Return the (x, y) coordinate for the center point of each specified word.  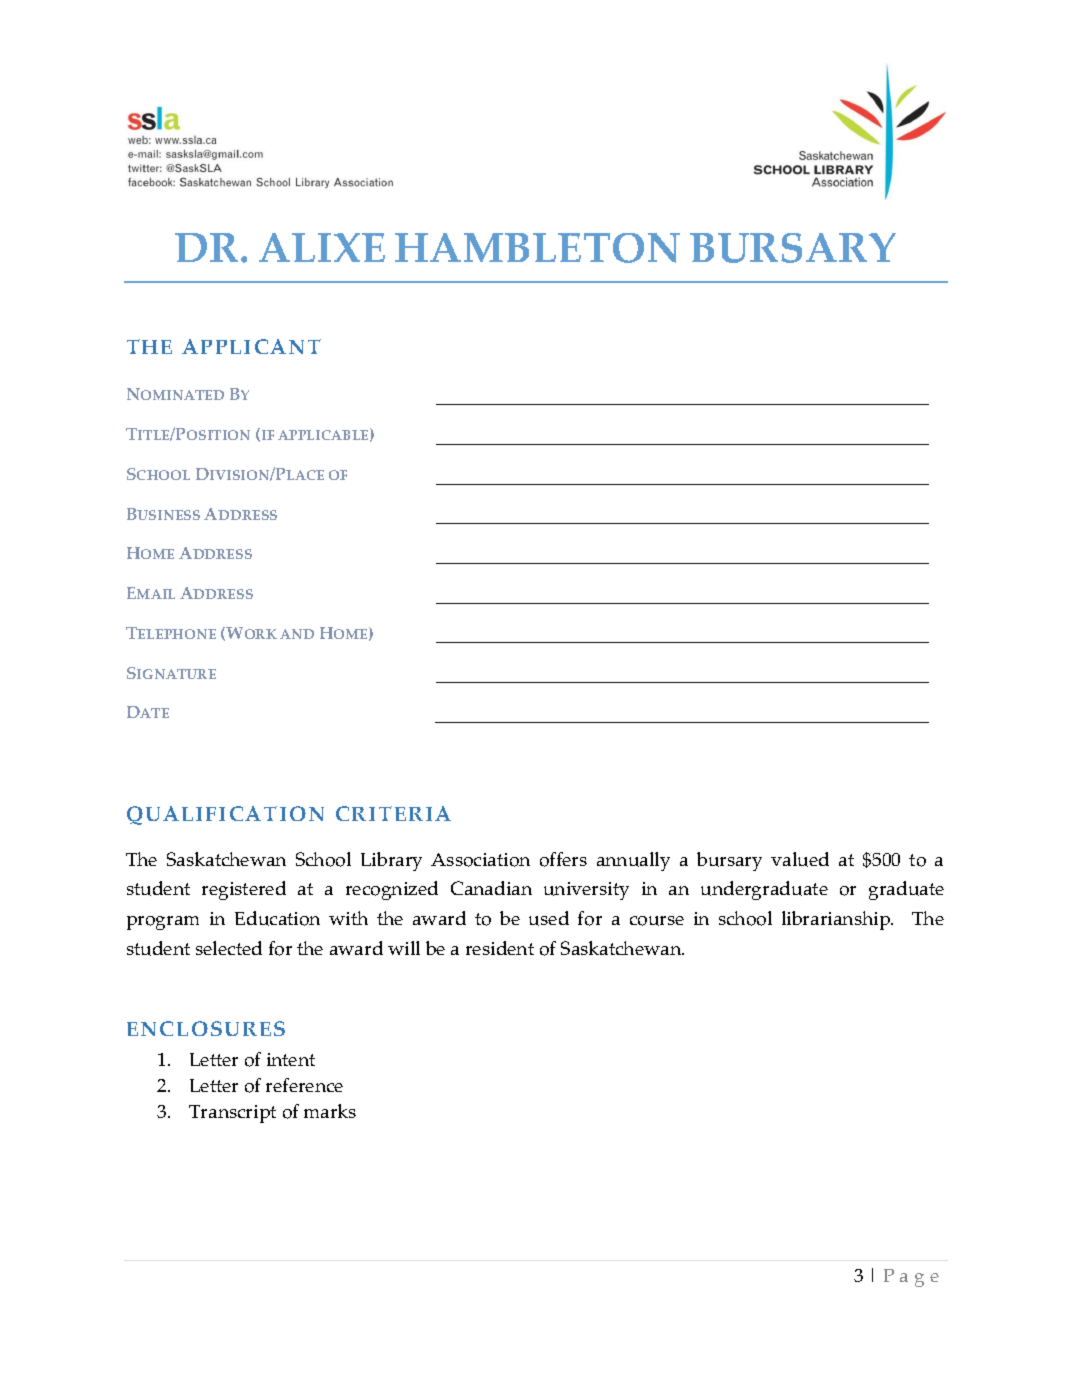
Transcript (232, 1114)
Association (480, 860)
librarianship (837, 920)
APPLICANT (251, 346)
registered (244, 890)
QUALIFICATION (225, 815)
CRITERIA (393, 813)
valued (800, 859)
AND (297, 634)
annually (633, 861)
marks (330, 1111)
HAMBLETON (537, 248)
